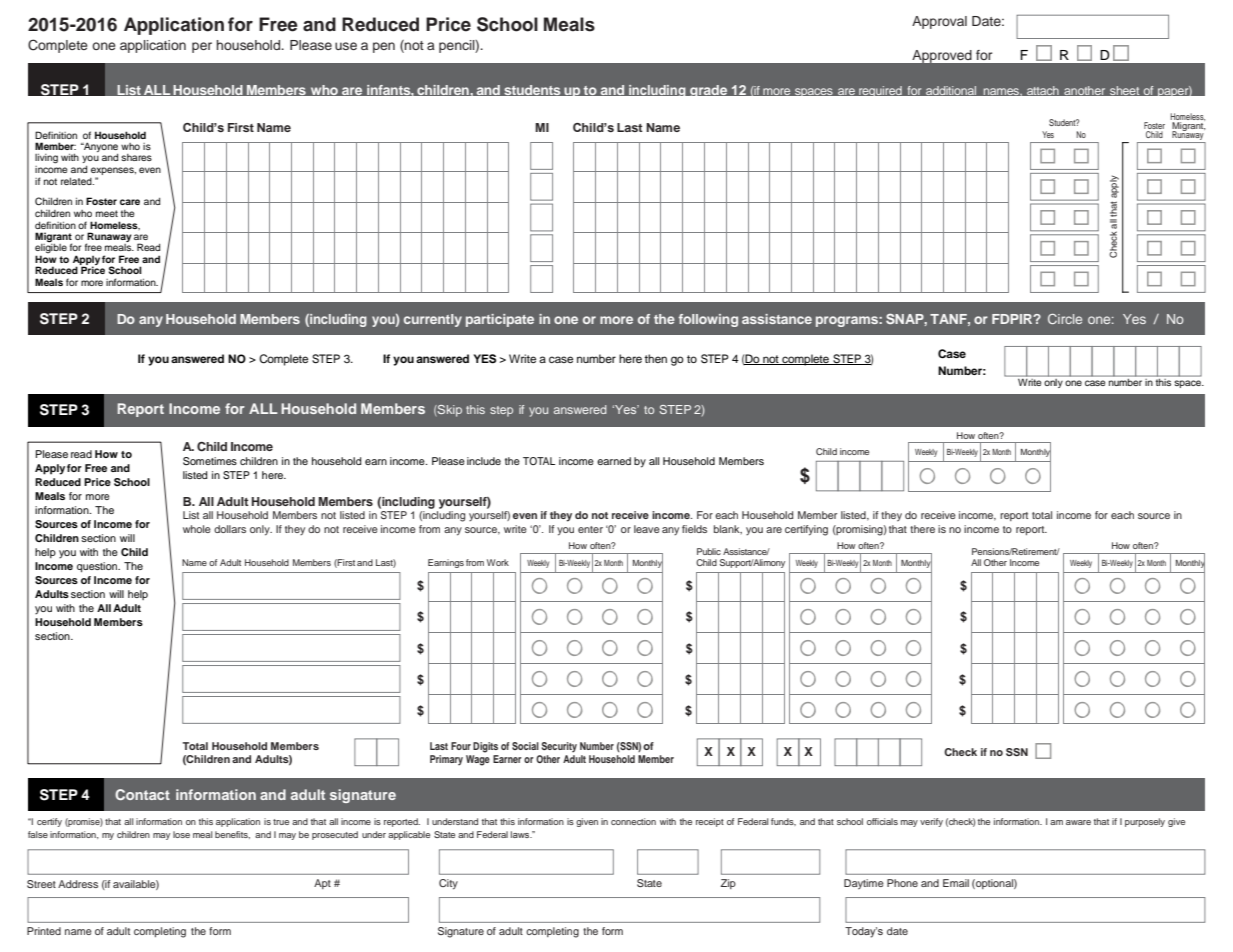  What do you see at coordinates (694, 529) in the screenshot?
I see `fields` at bounding box center [694, 529].
